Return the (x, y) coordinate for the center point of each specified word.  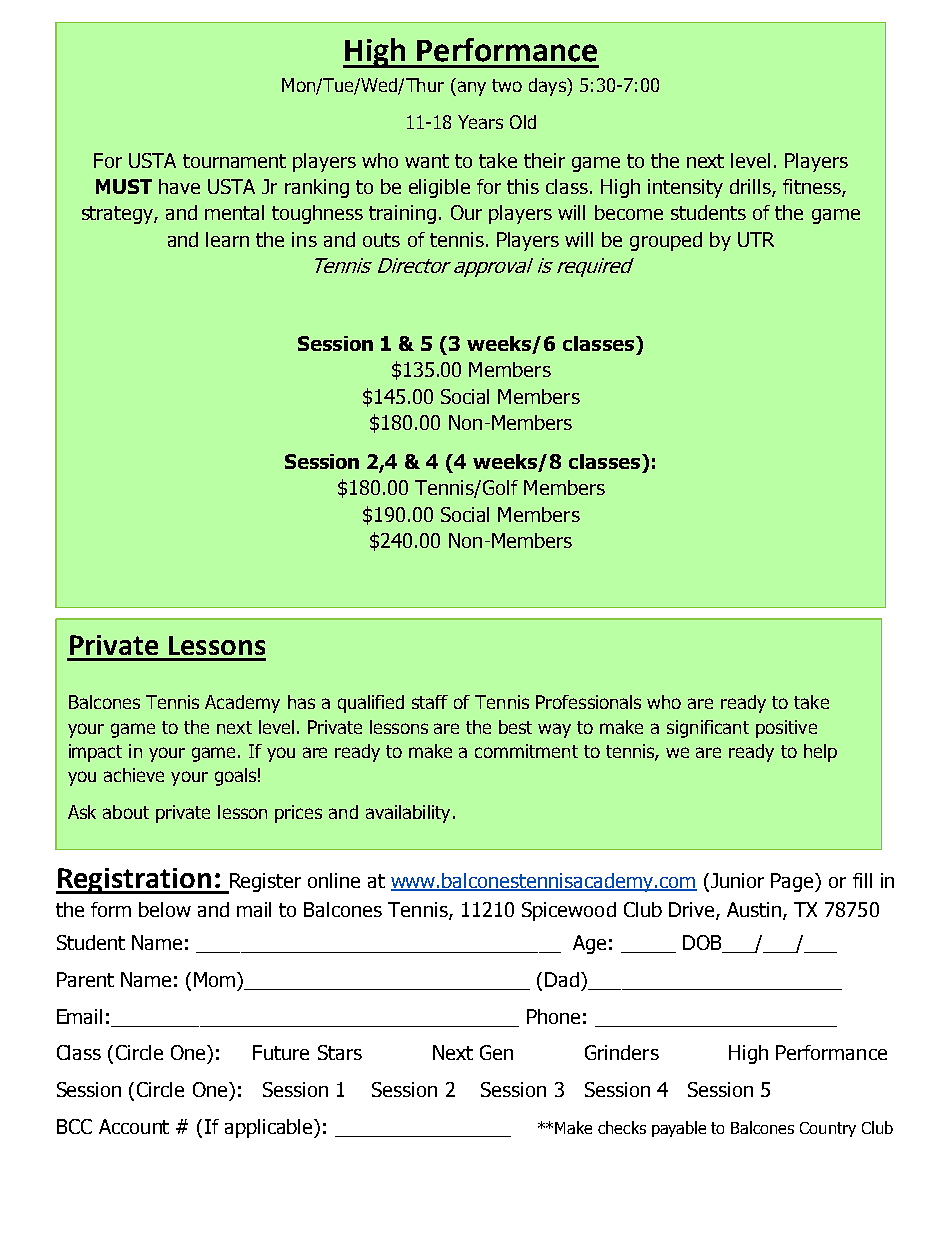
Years (480, 122)
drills (751, 188)
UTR (756, 239)
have (179, 186)
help (820, 753)
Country (828, 1129)
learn (227, 239)
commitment (526, 751)
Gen (496, 1052)
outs (381, 240)
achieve (134, 775)
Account (134, 1126)
